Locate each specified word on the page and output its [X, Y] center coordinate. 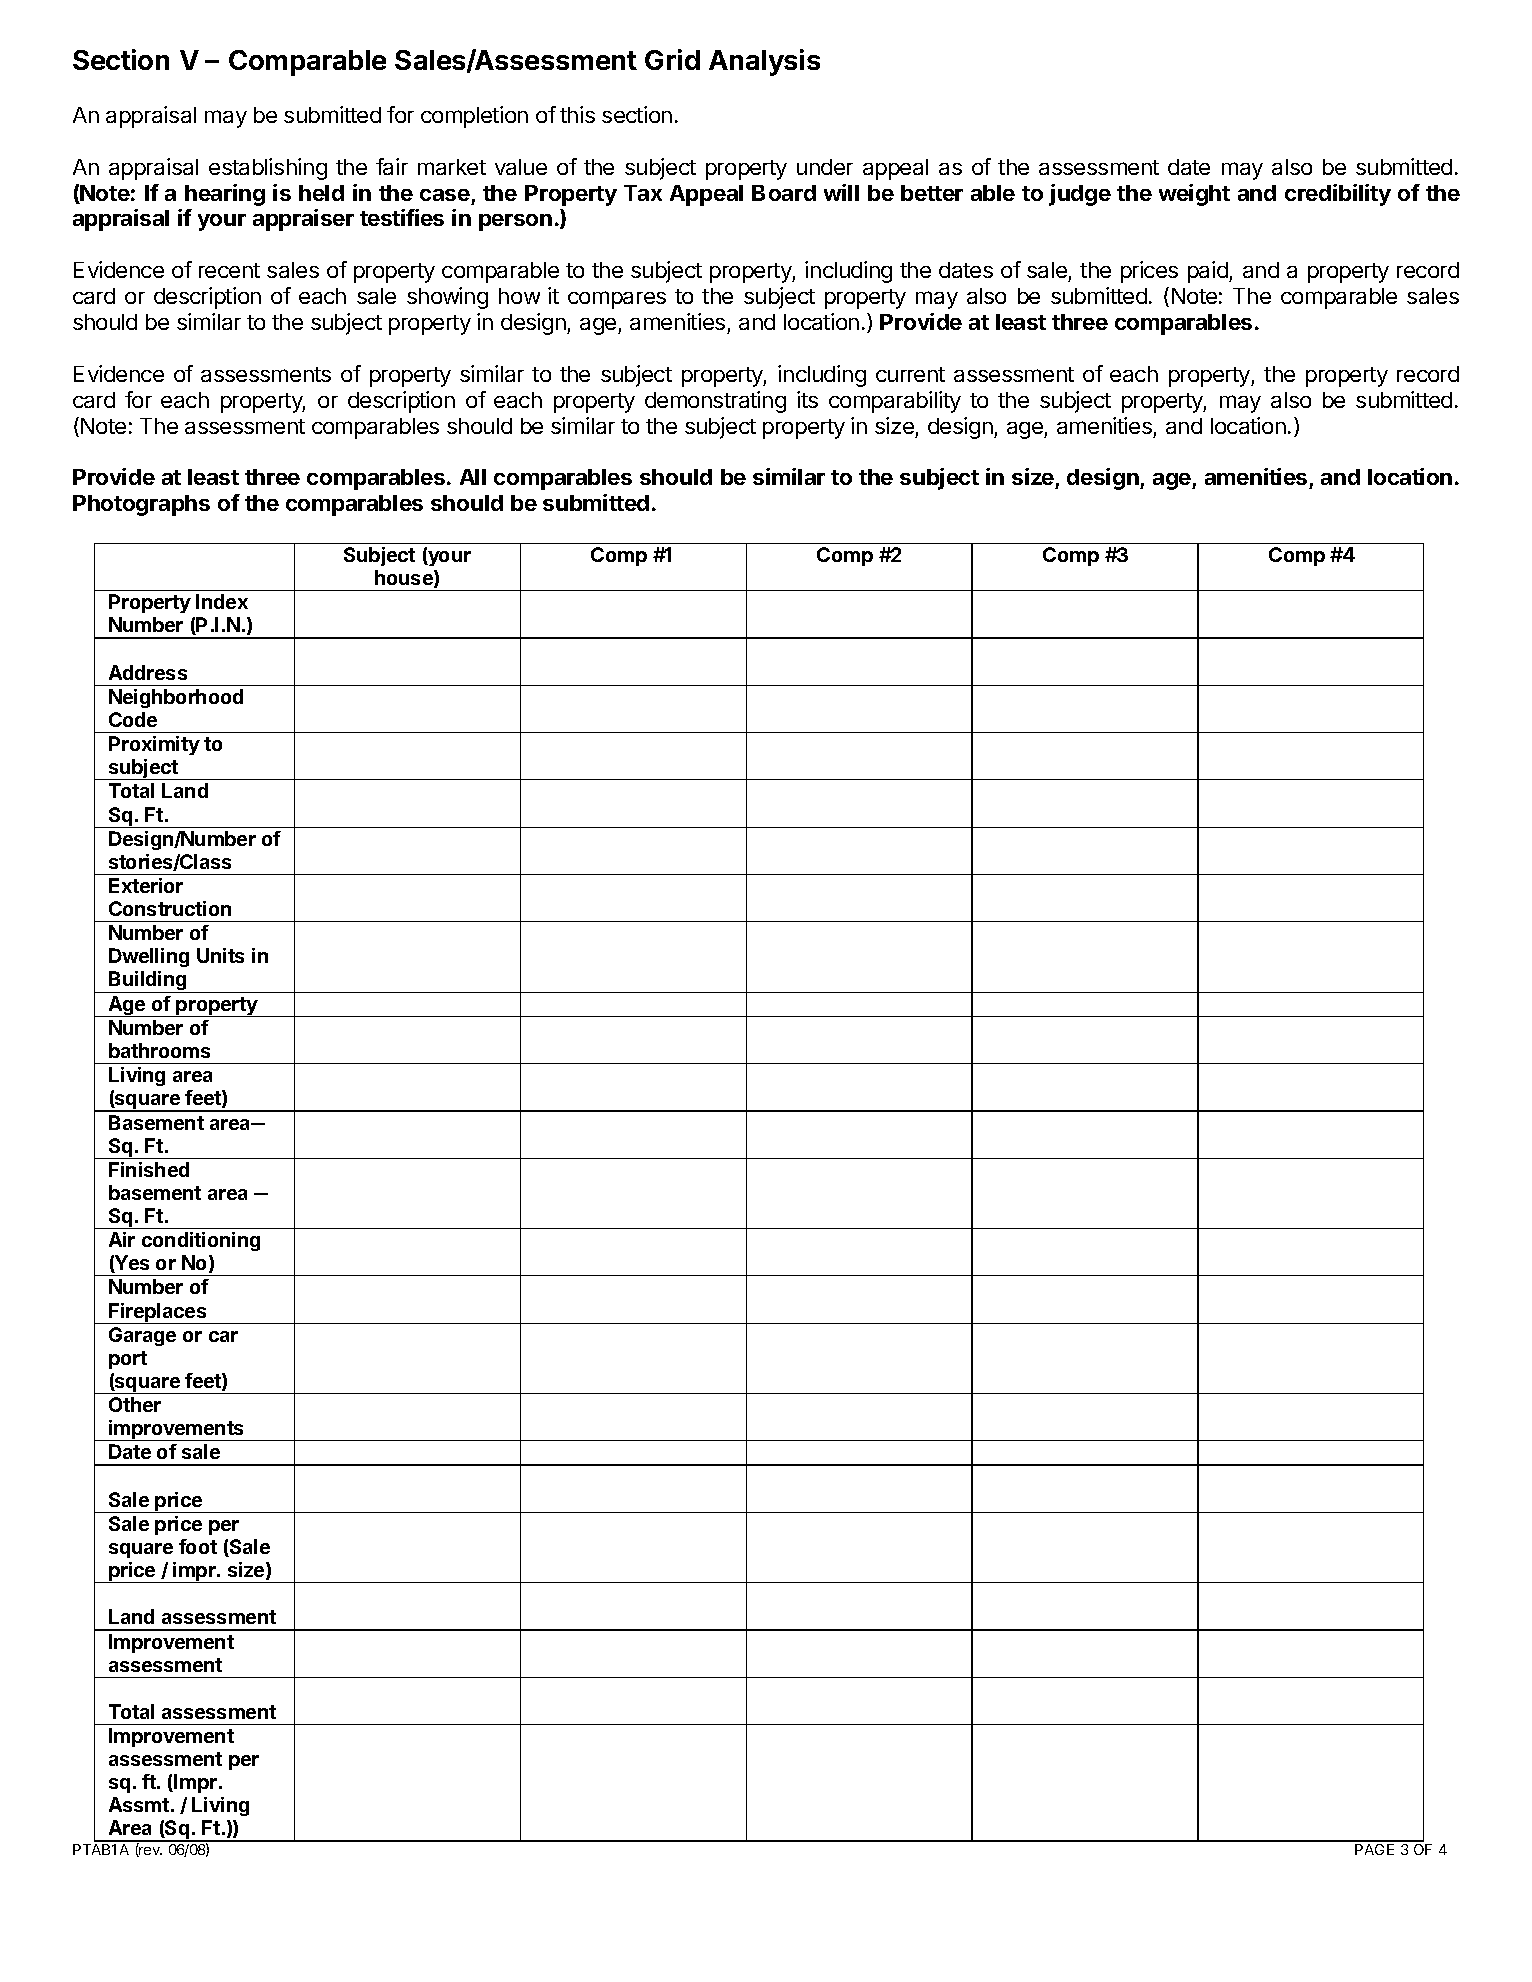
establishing [268, 169]
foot [198, 1546]
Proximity [154, 745]
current [910, 374]
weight [1194, 195]
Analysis [764, 62]
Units [220, 955]
